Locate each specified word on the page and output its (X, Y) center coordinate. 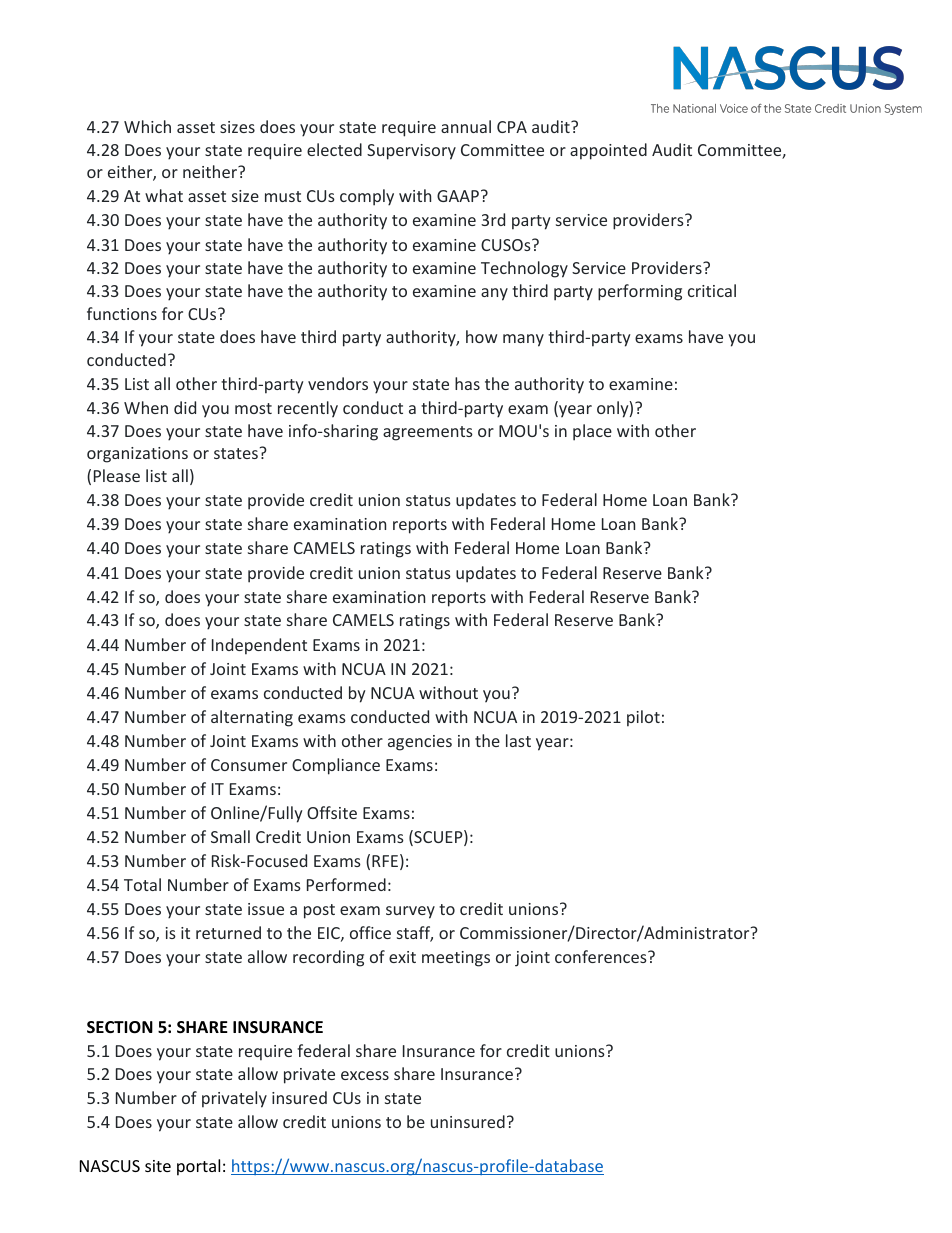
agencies (420, 743)
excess (365, 1075)
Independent (259, 646)
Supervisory (411, 152)
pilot (643, 718)
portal (198, 1167)
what (164, 195)
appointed (608, 151)
